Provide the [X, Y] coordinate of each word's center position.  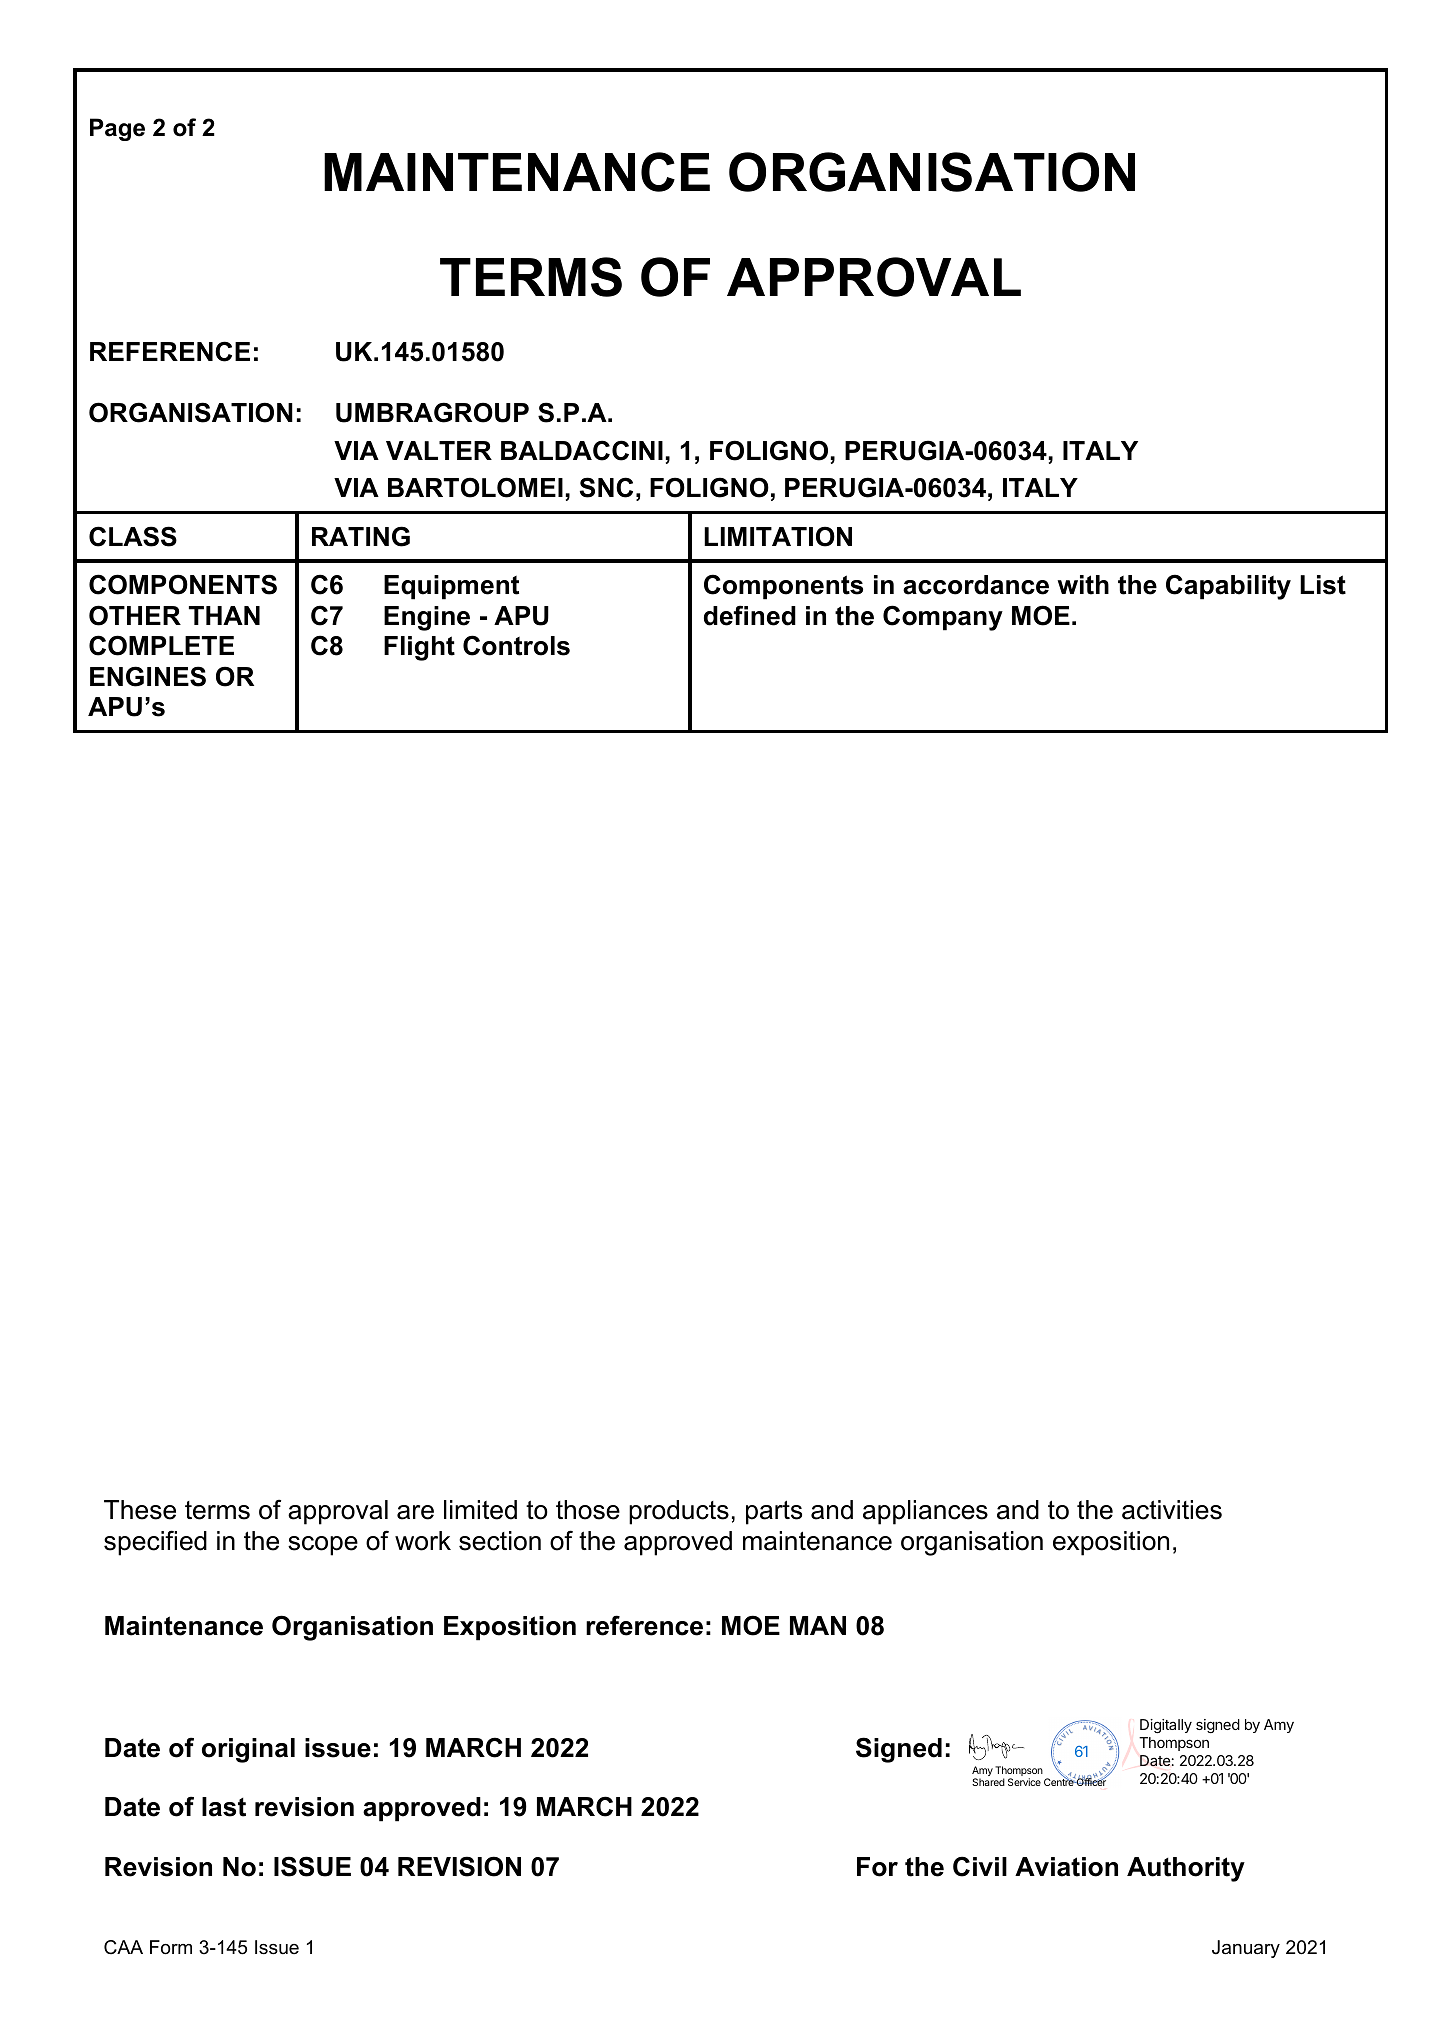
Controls [516, 645]
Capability [1228, 587]
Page [117, 129]
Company [943, 618]
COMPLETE [161, 645]
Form [171, 1947]
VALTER [439, 450]
